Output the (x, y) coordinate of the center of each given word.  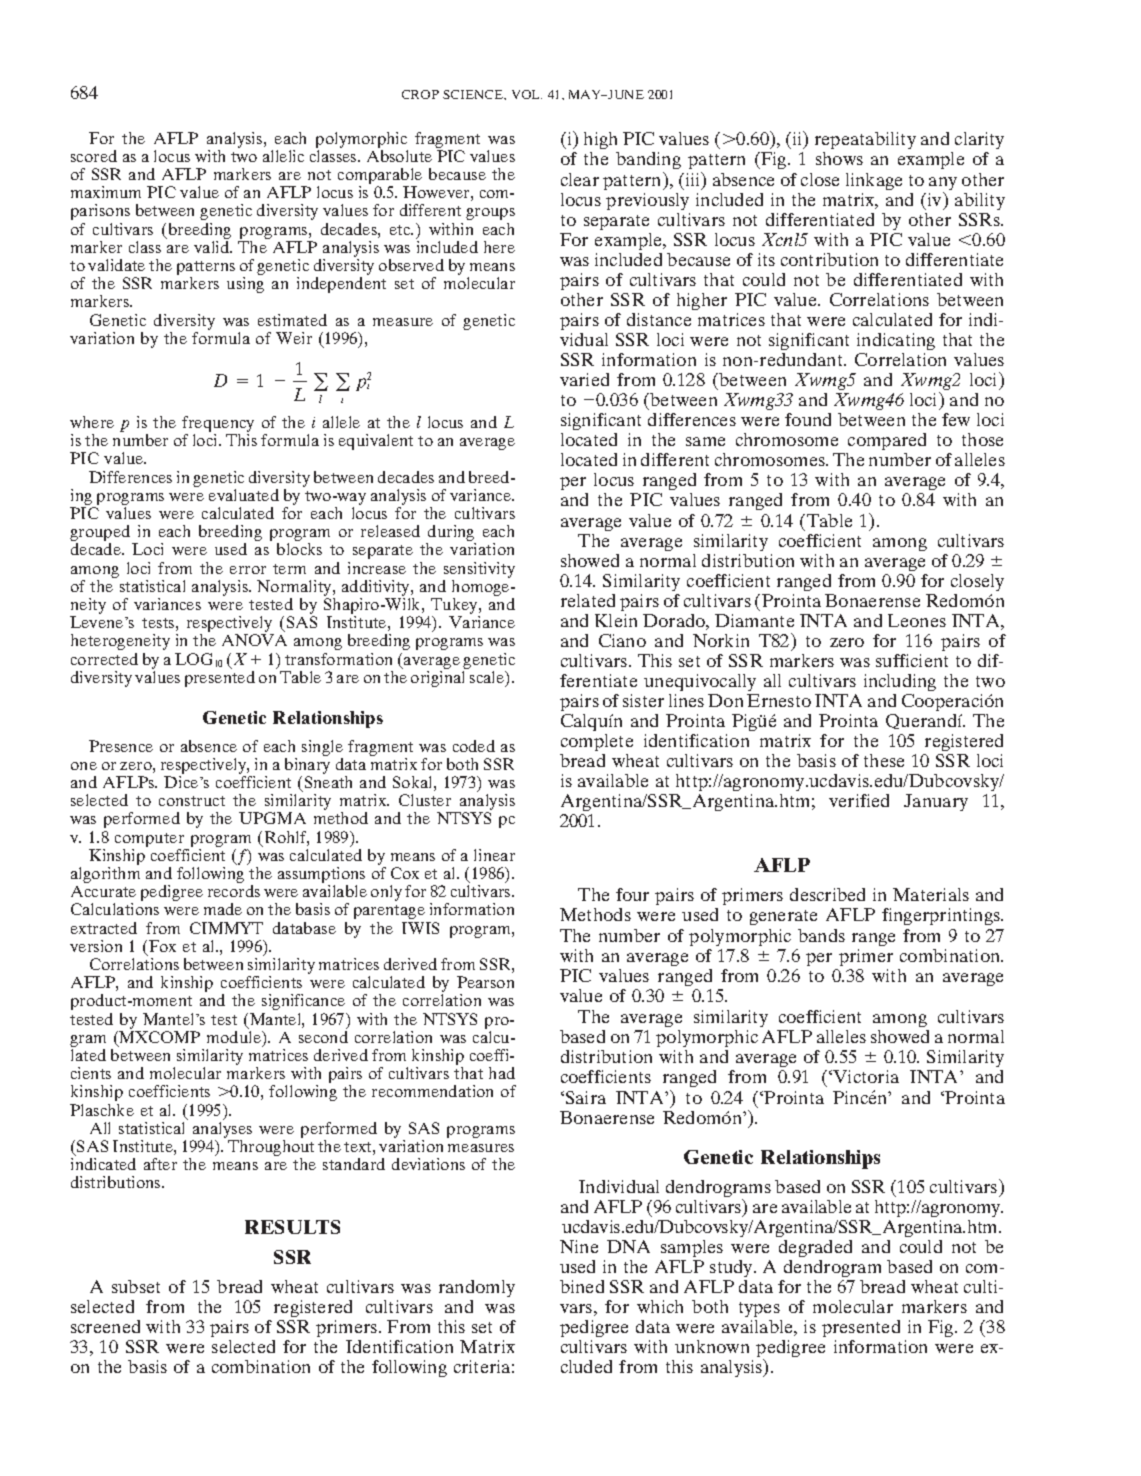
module (235, 1037)
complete (597, 742)
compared (886, 443)
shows (839, 158)
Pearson (485, 982)
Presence (121, 746)
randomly (477, 1288)
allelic (283, 156)
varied (584, 379)
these (884, 760)
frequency (218, 425)
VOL (527, 94)
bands (821, 935)
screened (105, 1326)
